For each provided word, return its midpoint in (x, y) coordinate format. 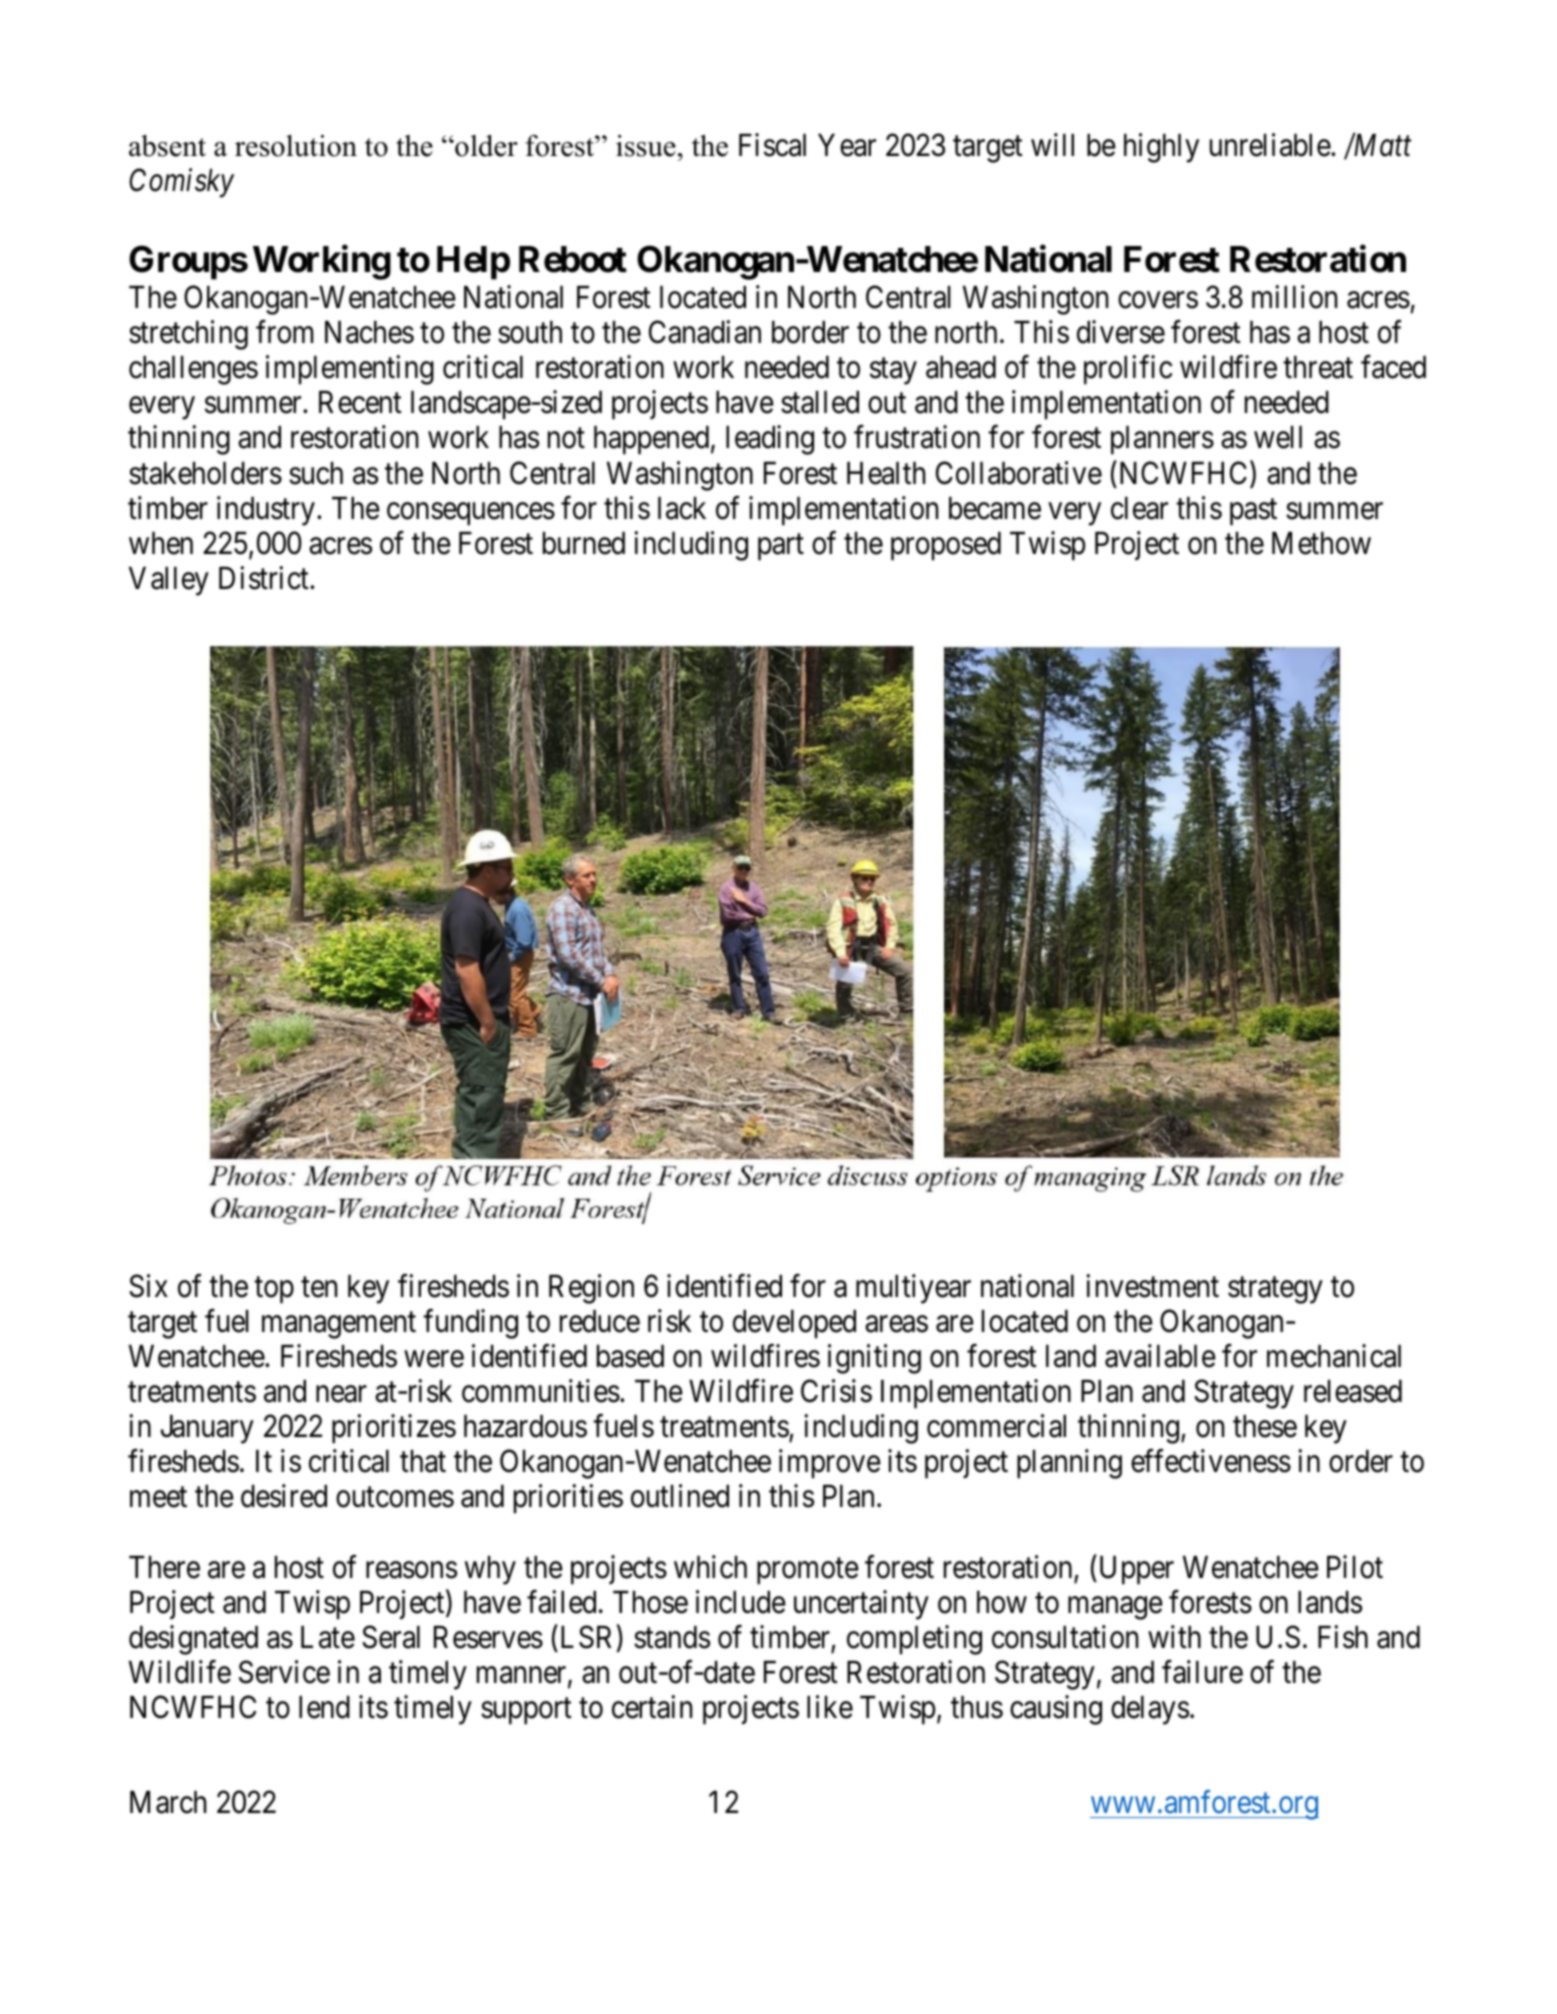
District (265, 578)
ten (319, 1287)
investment (1152, 1286)
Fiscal (772, 145)
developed (794, 1324)
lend (324, 1707)
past (1253, 512)
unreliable (1271, 145)
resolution (296, 146)
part (781, 547)
